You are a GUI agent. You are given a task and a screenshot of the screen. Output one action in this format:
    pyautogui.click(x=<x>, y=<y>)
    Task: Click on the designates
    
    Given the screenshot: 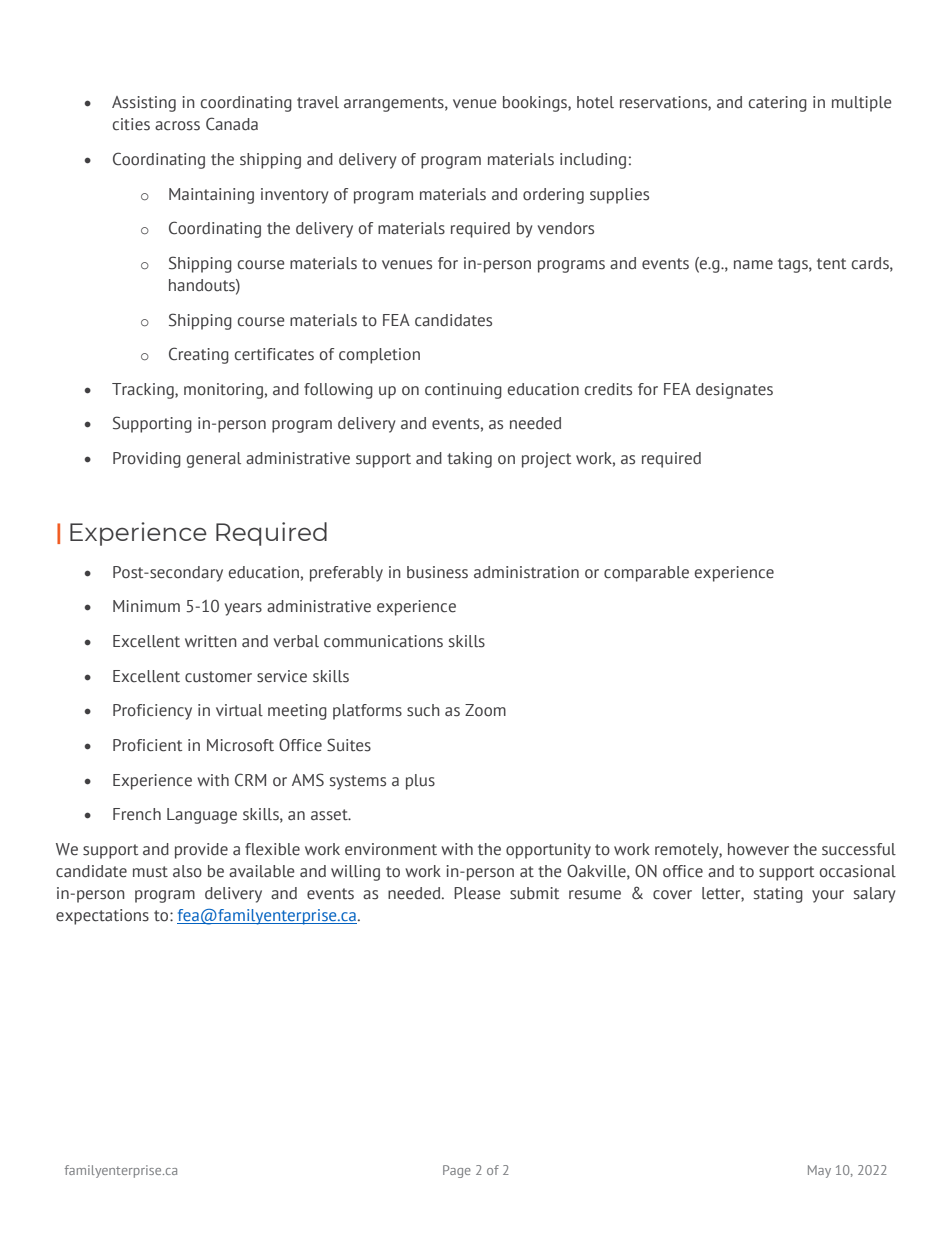 What is the action you would take?
    pyautogui.click(x=734, y=391)
